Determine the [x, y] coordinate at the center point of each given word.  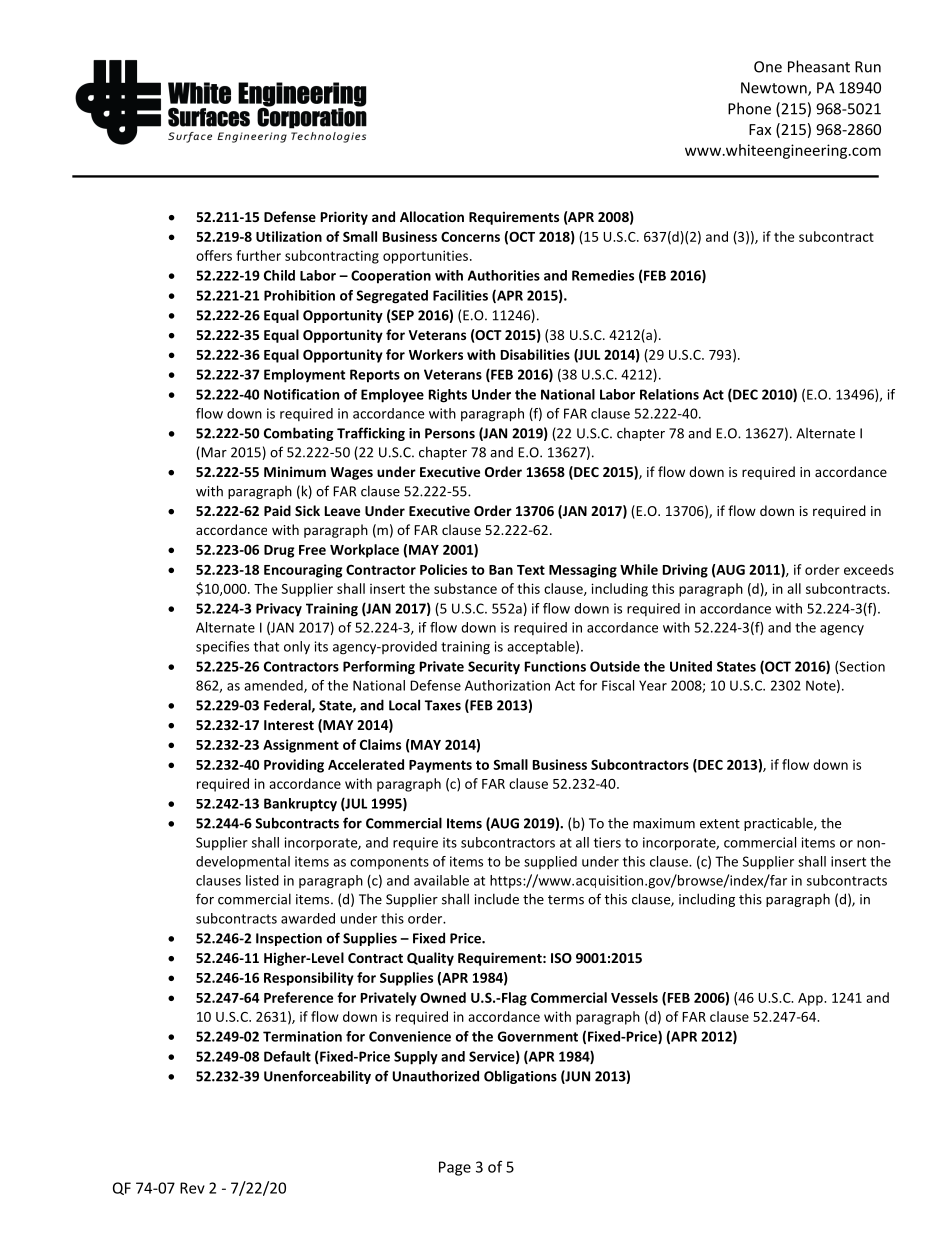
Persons [450, 433]
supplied [550, 863]
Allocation [432, 216]
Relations [669, 394]
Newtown [775, 89]
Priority [344, 218]
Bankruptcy [300, 805]
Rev [192, 1188]
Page [455, 1168]
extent [720, 824]
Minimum [295, 471]
